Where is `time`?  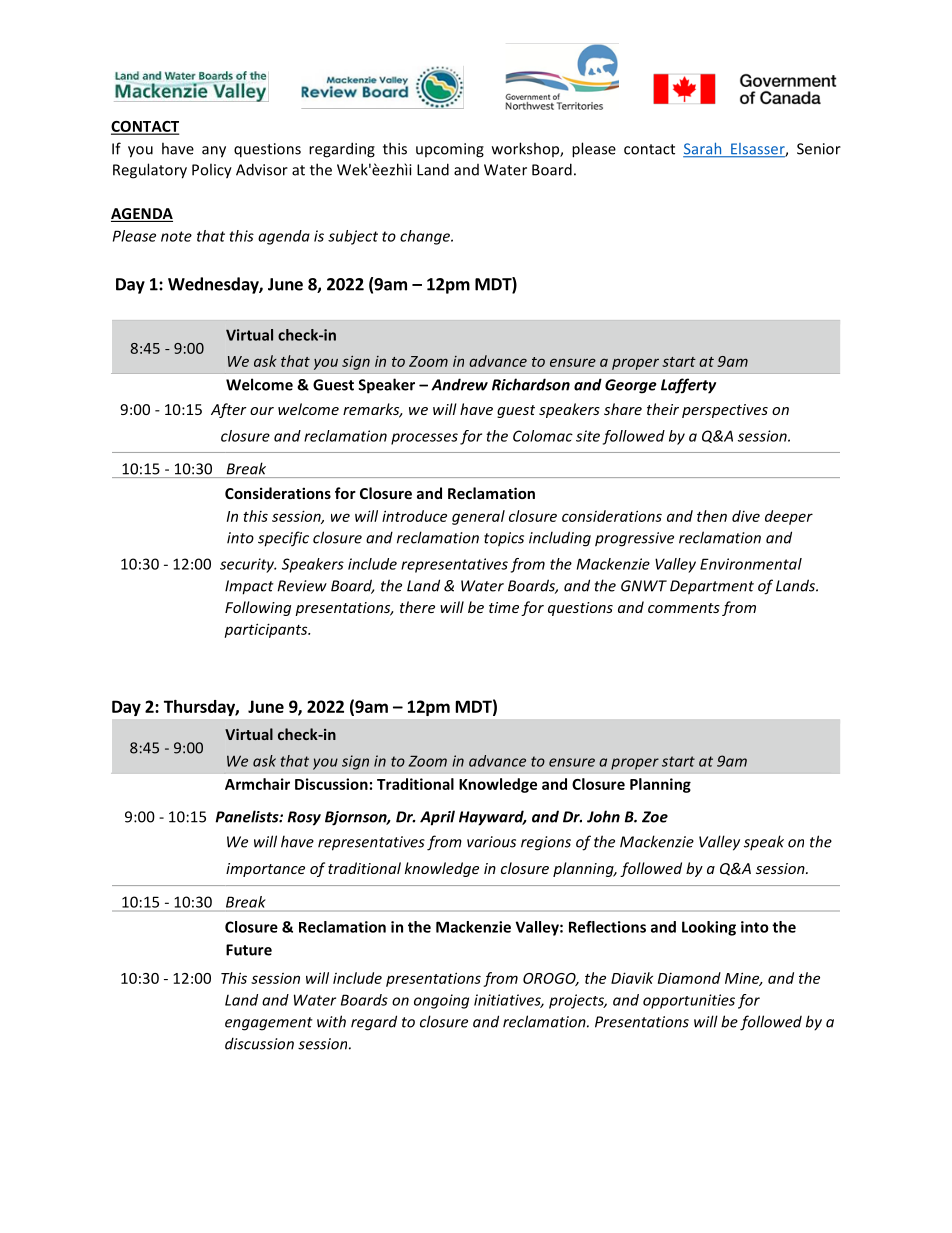 time is located at coordinates (504, 607).
